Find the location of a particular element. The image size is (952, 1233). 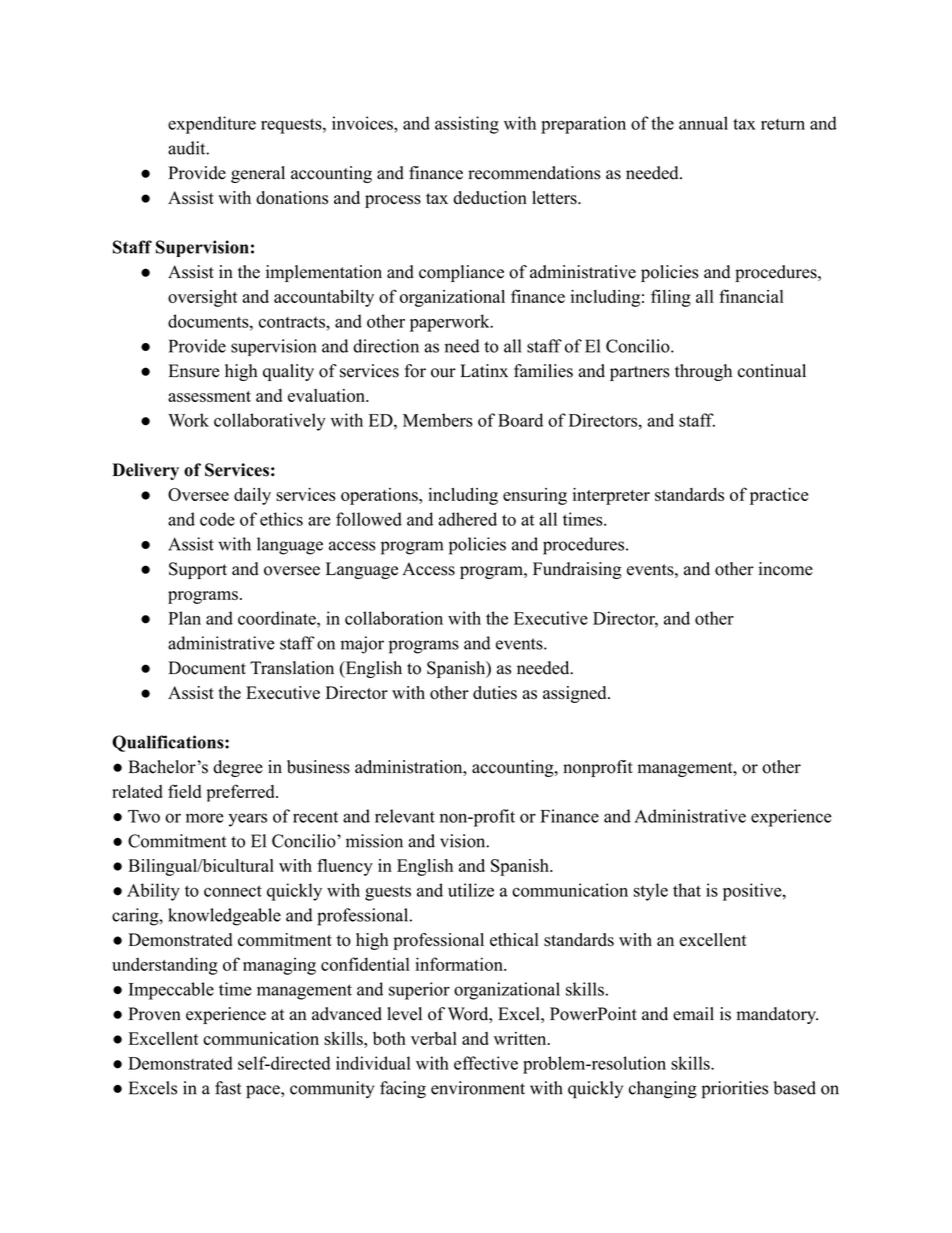

annual is located at coordinates (703, 123).
